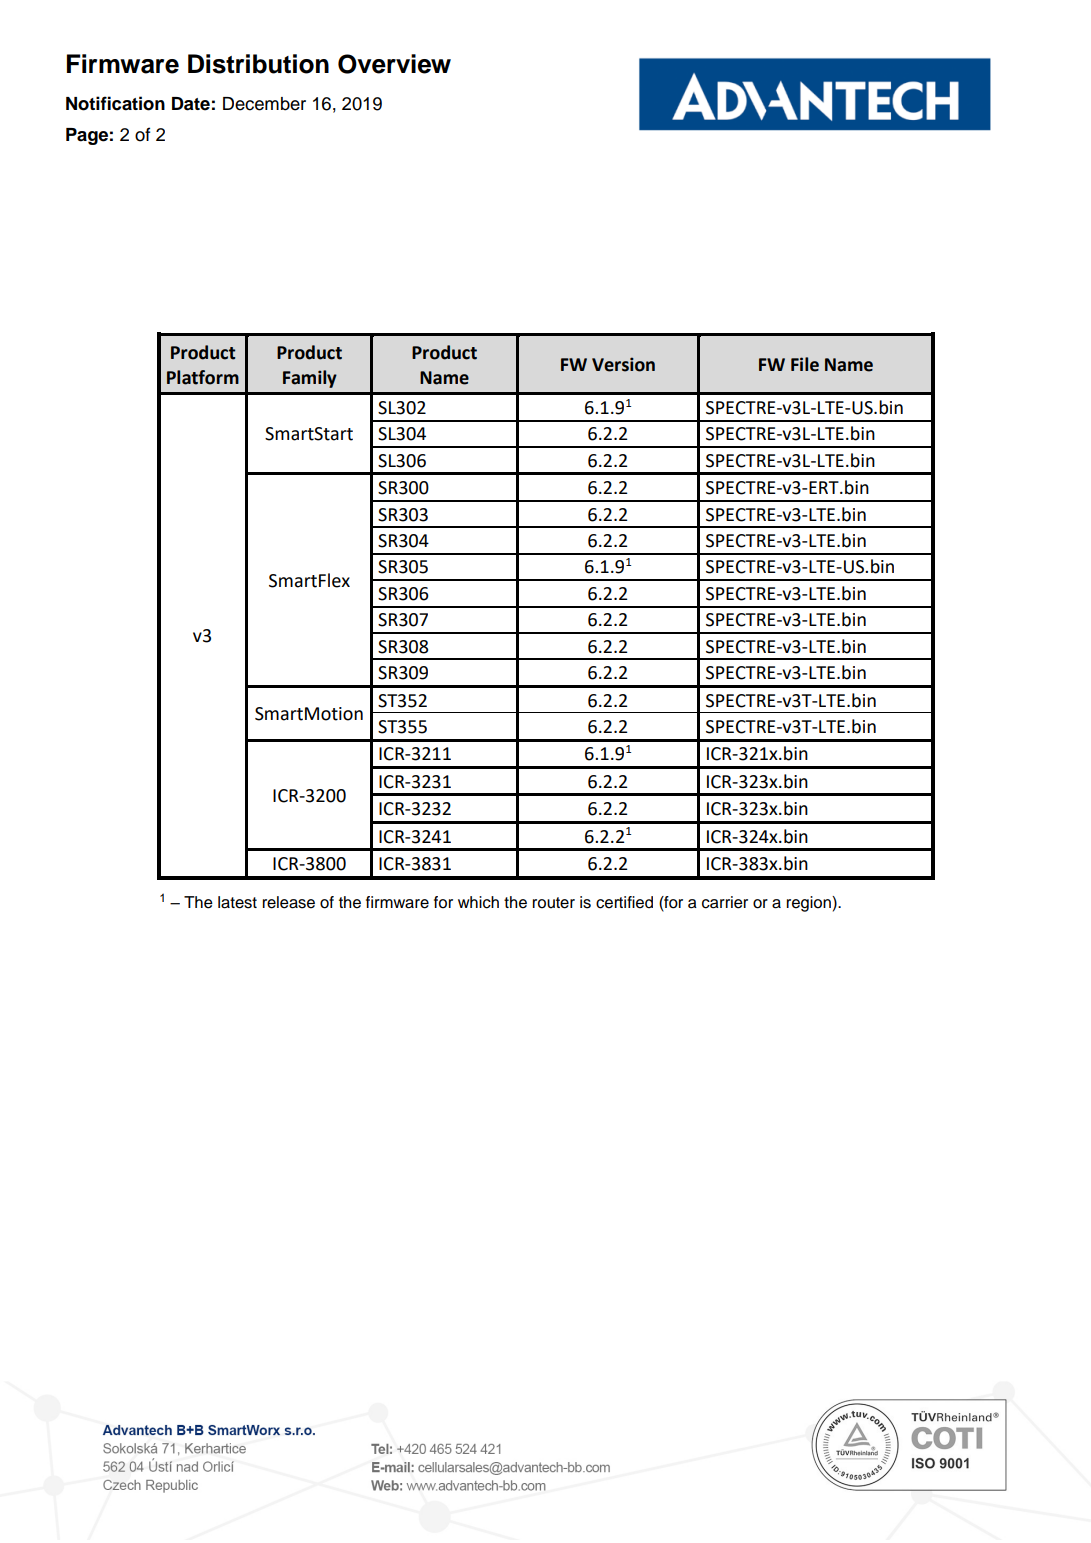 The image size is (1091, 1543). I want to click on Date, so click(191, 104).
